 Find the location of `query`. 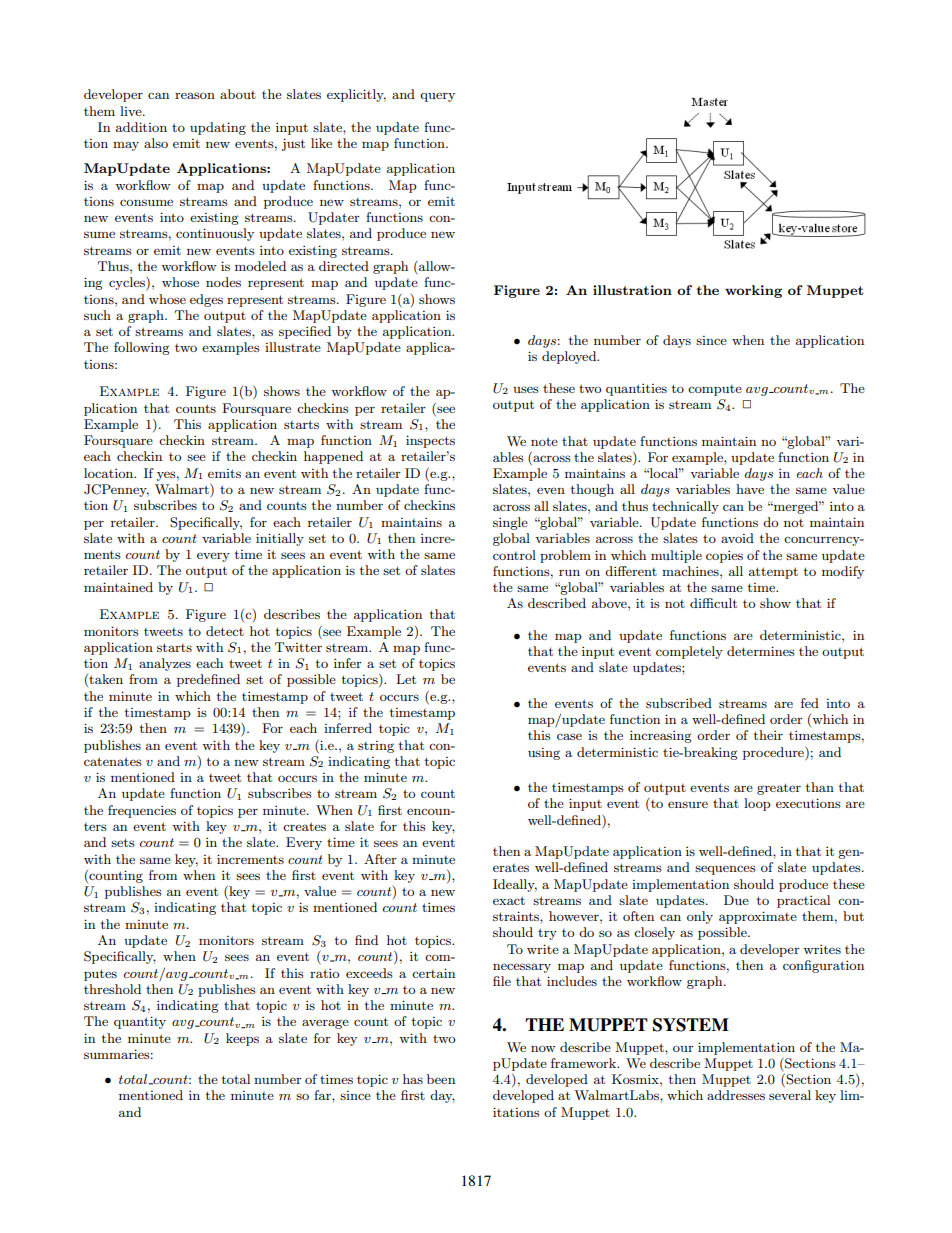

query is located at coordinates (437, 97).
